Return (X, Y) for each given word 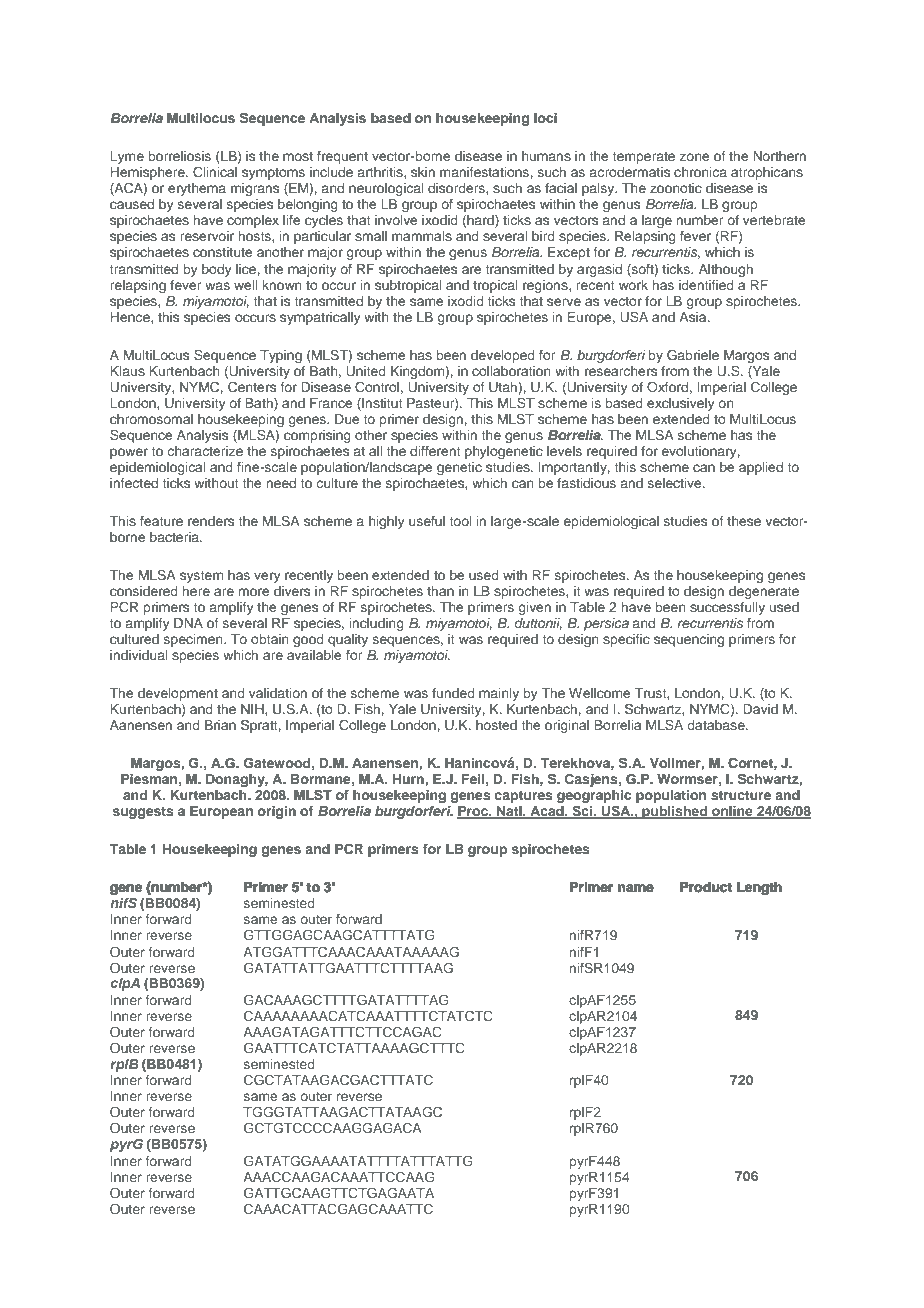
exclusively (681, 404)
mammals (422, 236)
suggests (143, 813)
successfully (727, 608)
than (440, 591)
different (435, 451)
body (217, 270)
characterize (205, 451)
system (201, 577)
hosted (496, 725)
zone (694, 157)
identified (706, 285)
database (717, 725)
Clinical (215, 172)
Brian (220, 725)
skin (423, 172)
